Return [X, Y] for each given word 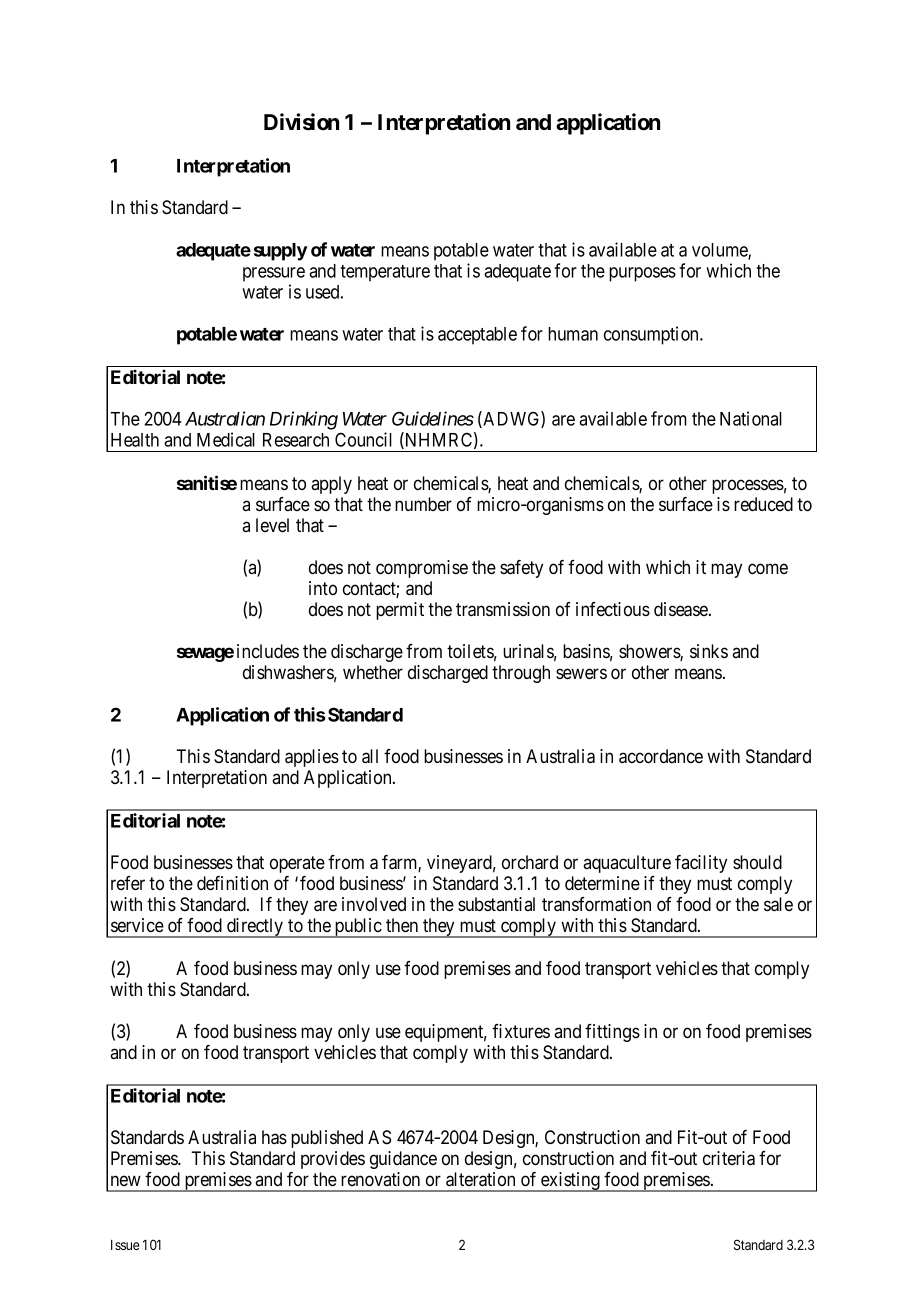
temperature [385, 273]
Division [301, 122]
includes [268, 651]
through [521, 674]
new [126, 1180]
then [402, 925]
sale [778, 904]
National [751, 418]
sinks [709, 651]
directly [255, 928]
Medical [226, 439]
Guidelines [433, 418]
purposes [642, 274]
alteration [480, 1179]
